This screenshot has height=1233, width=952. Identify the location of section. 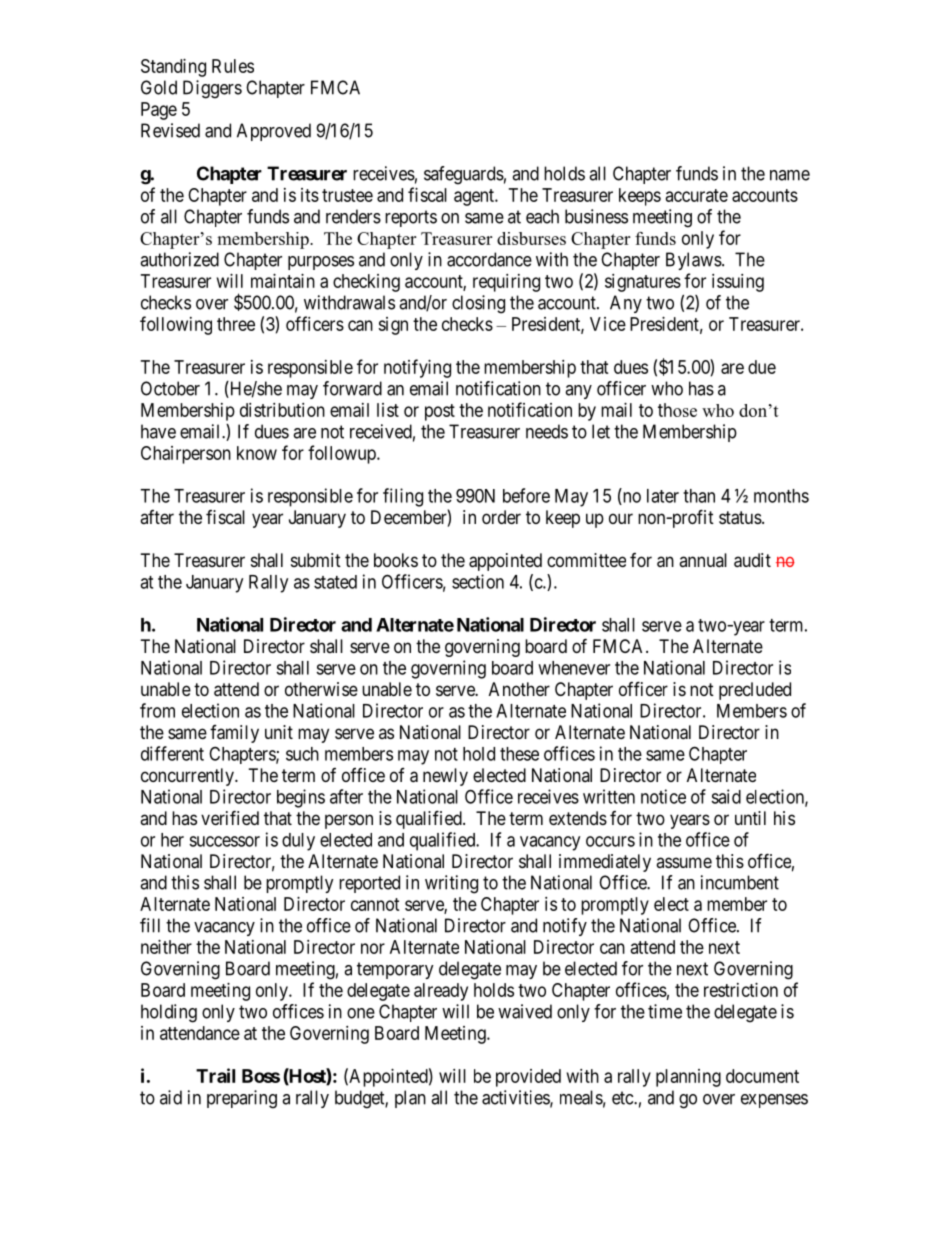
(478, 581).
